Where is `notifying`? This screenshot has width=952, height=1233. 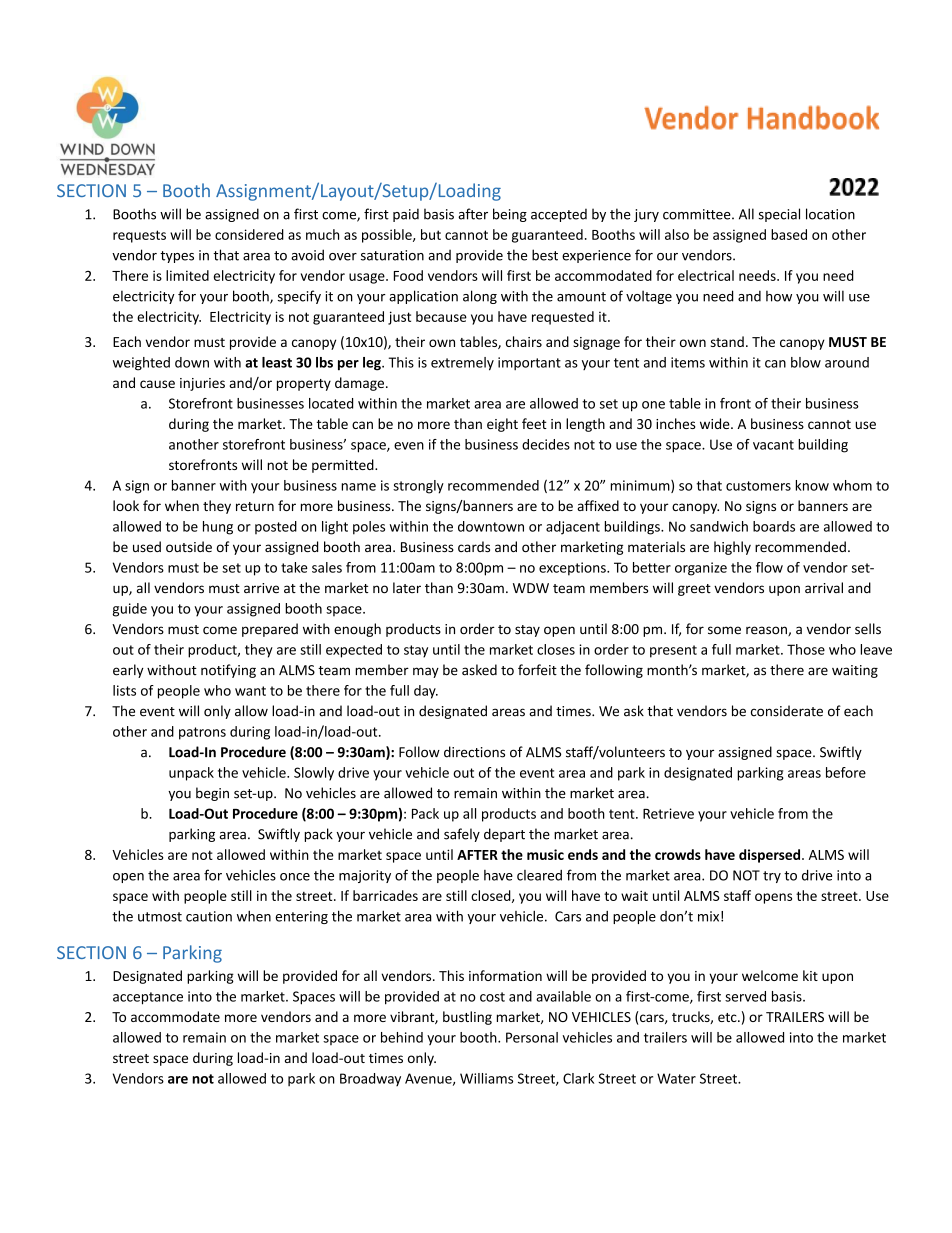
notifying is located at coordinates (228, 671).
